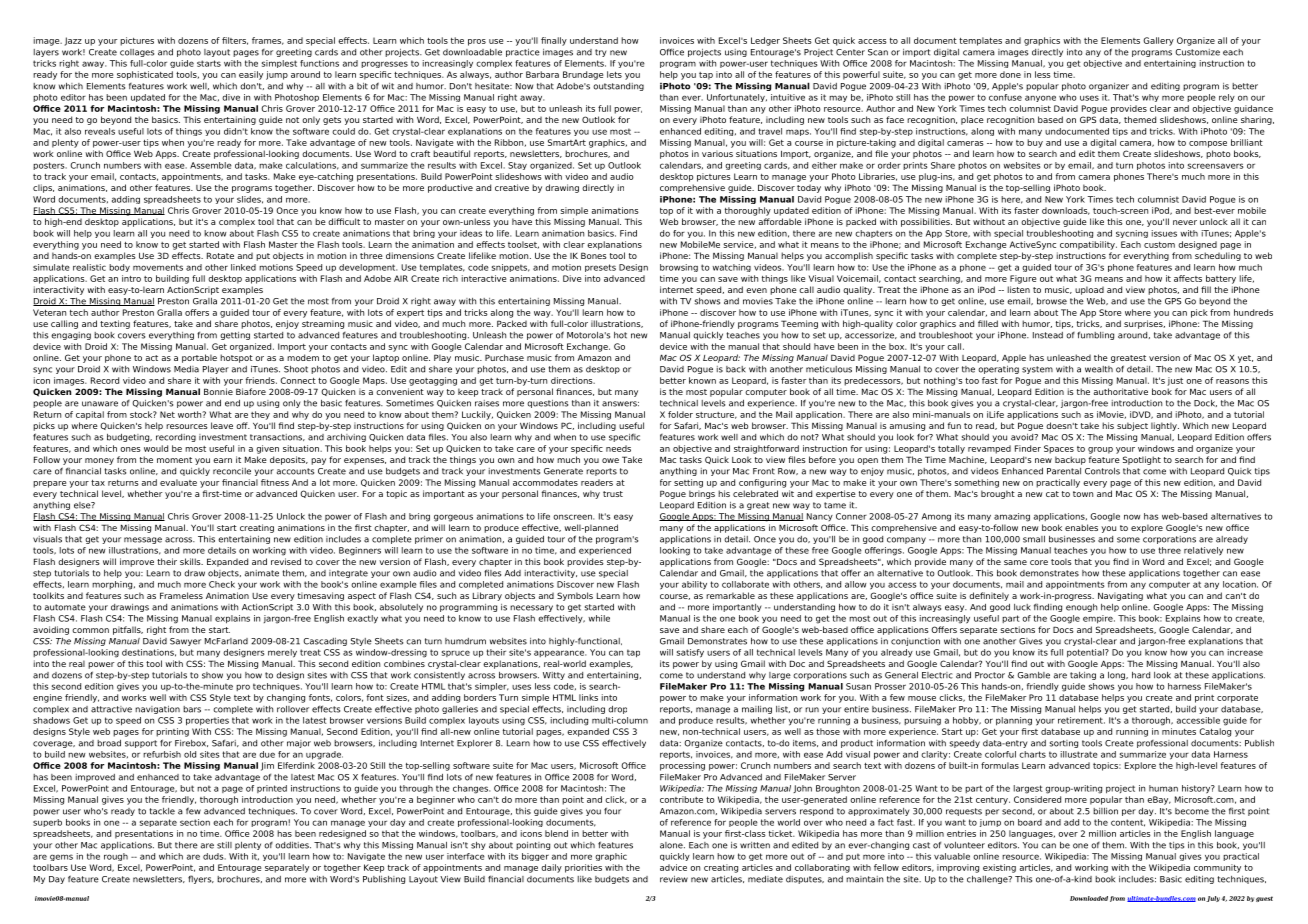  What do you see at coordinates (690, 653) in the image?
I see `satisfy` at bounding box center [690, 653].
